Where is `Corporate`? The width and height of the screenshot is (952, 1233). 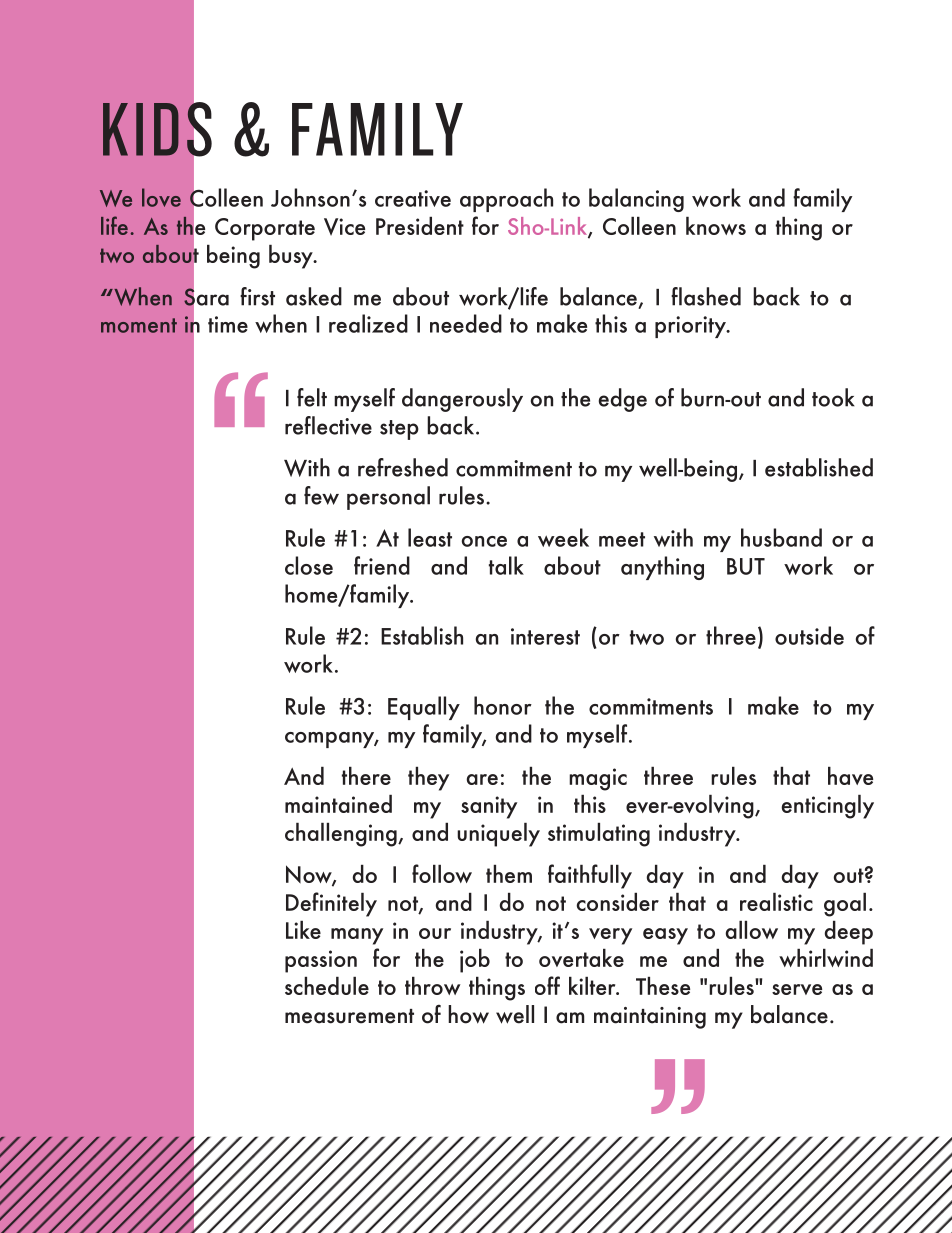
Corporate is located at coordinates (265, 229).
